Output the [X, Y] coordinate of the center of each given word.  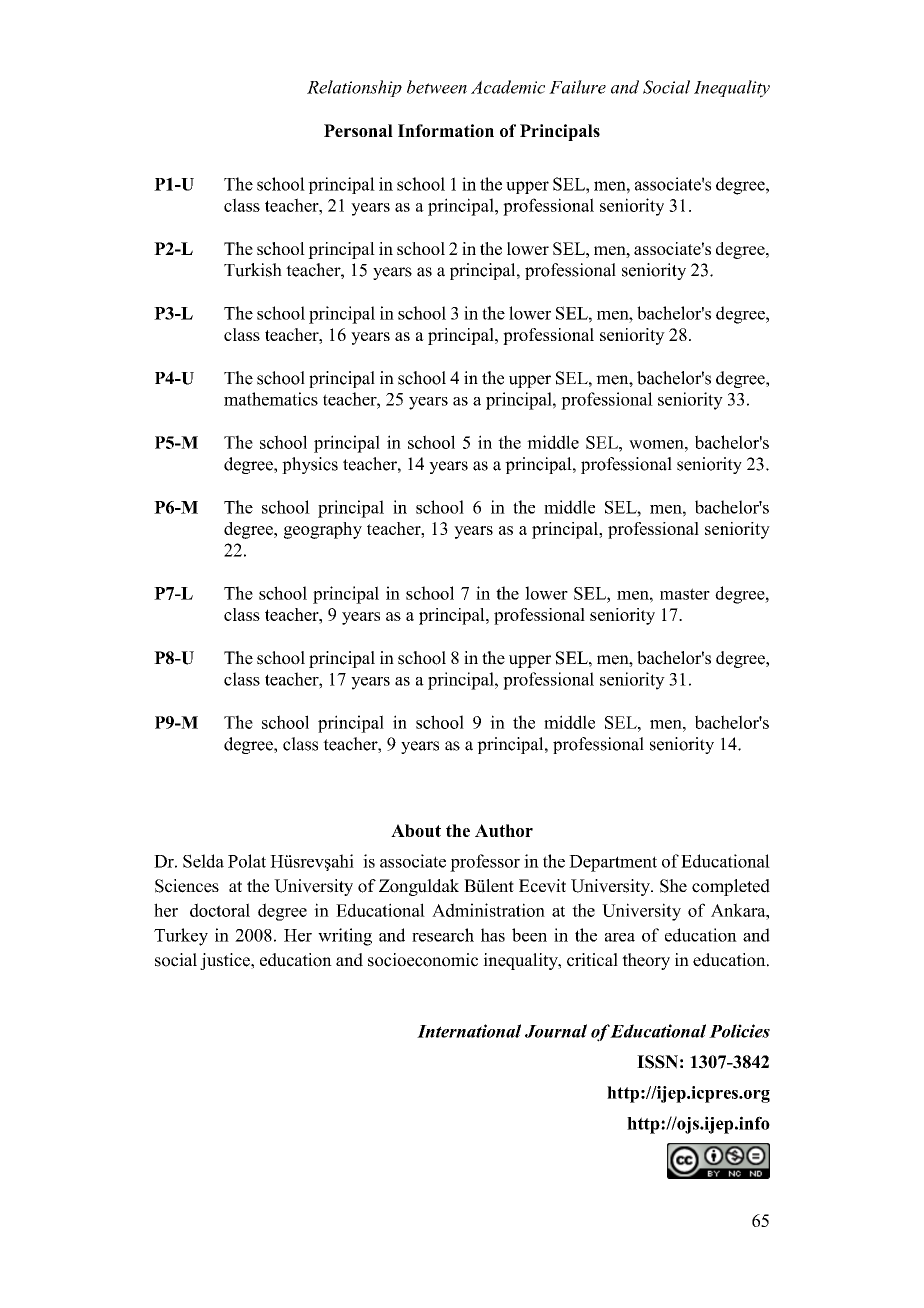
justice [226, 961]
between [437, 87]
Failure [577, 87]
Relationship [354, 88]
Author [504, 830]
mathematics [271, 399]
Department [613, 863]
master [685, 594]
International [469, 1031]
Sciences [187, 886]
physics [310, 465]
